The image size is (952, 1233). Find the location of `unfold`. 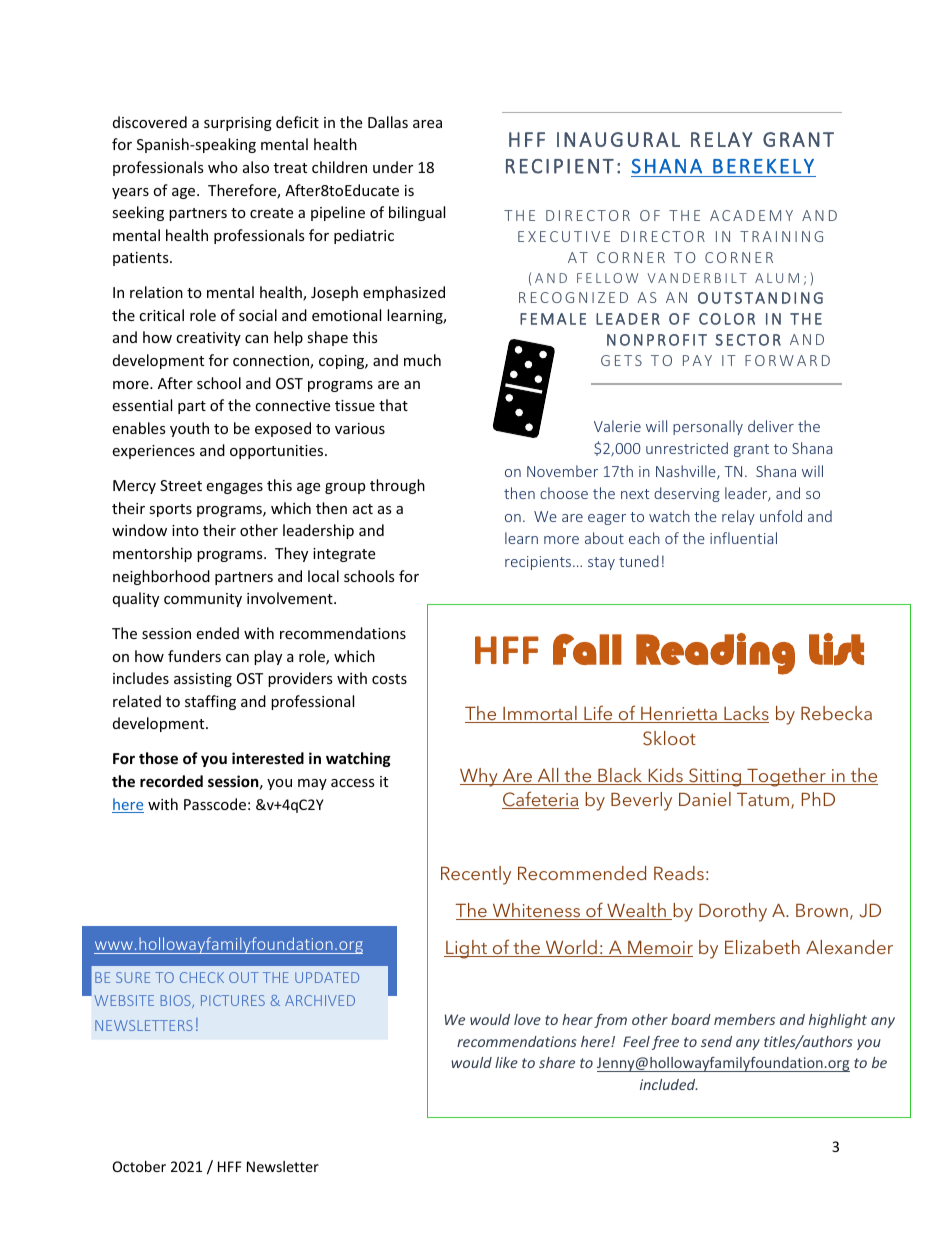

unfold is located at coordinates (781, 516).
